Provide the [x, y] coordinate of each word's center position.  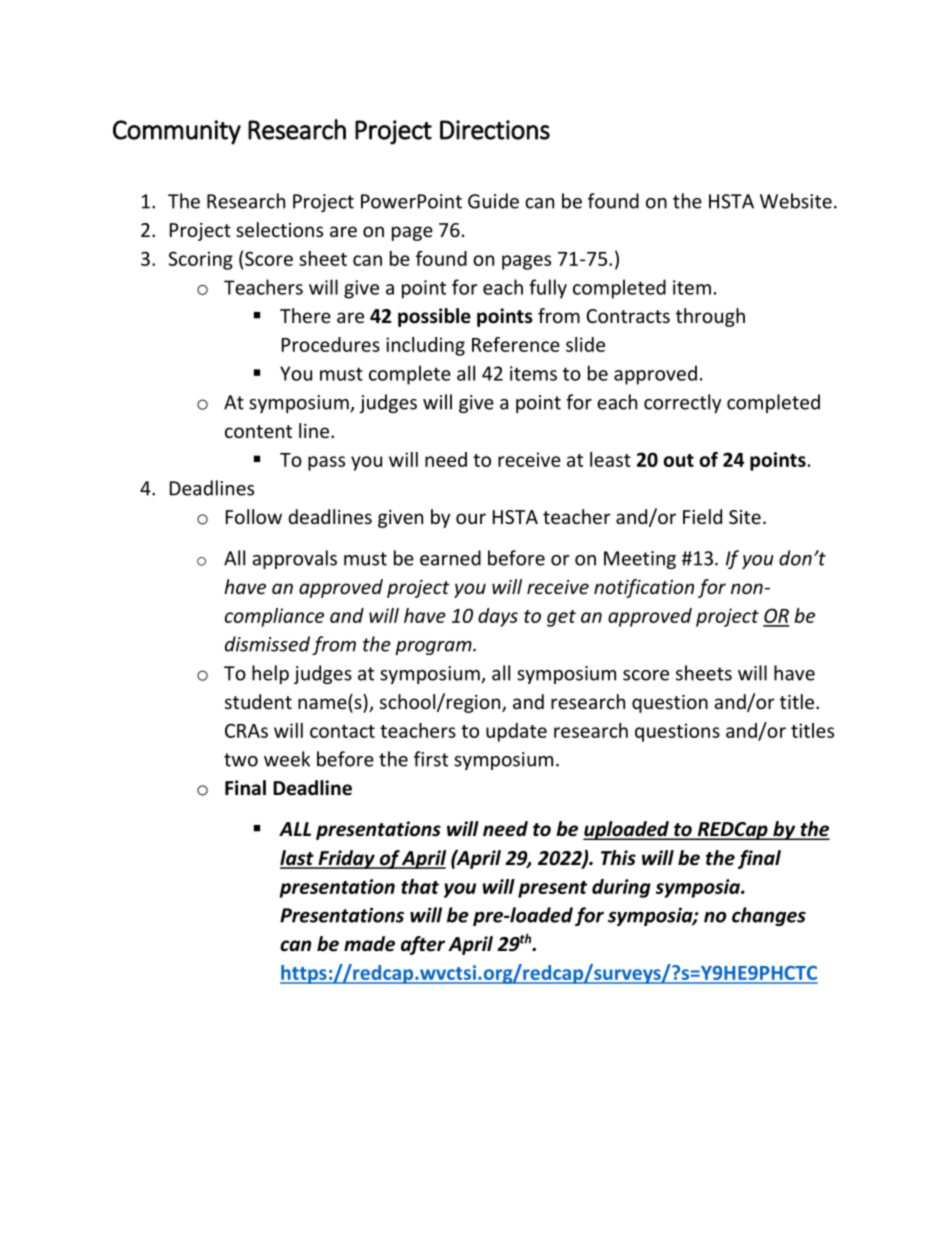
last [298, 859]
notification [644, 588]
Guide [493, 201]
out [678, 460]
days [498, 617]
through [710, 317]
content [258, 431]
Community [177, 132]
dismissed [267, 644]
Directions [495, 130]
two [241, 760]
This [618, 858]
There [305, 315]
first [431, 759]
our [471, 518]
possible [434, 317]
